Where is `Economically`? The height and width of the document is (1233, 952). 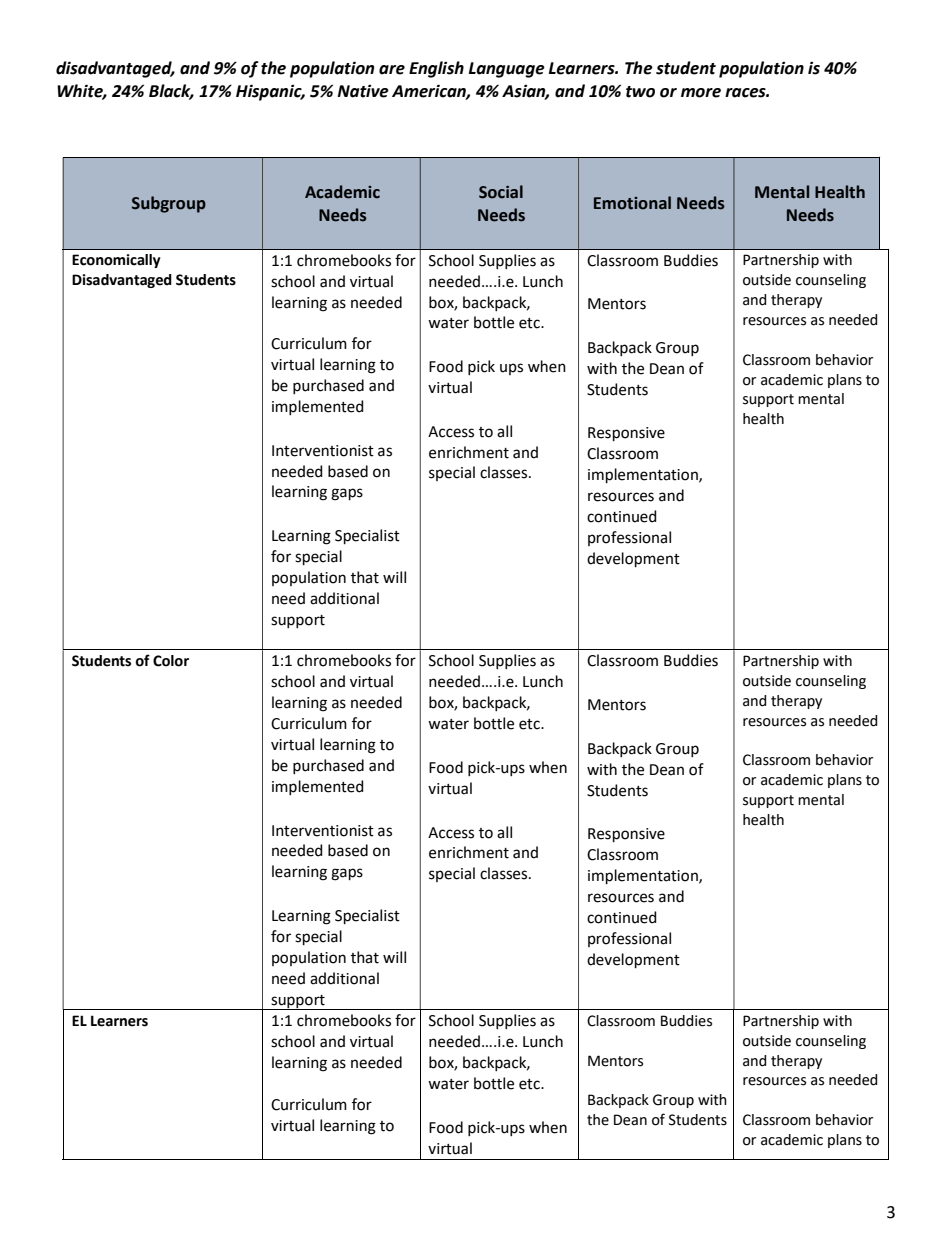 Economically is located at coordinates (116, 261).
